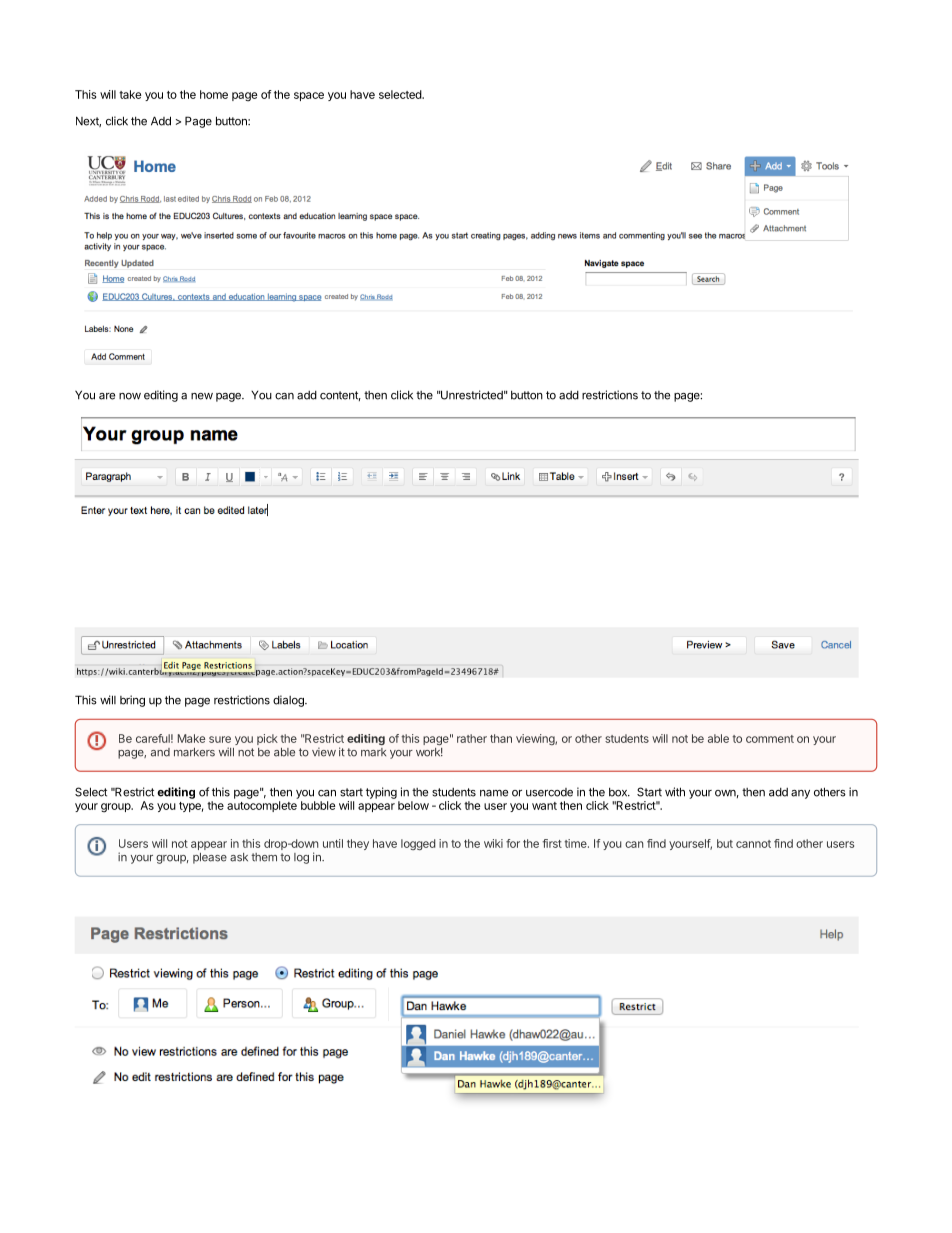 This page has width=952, height=1233. Describe the element at coordinates (130, 396) in the page. I see `now` at that location.
